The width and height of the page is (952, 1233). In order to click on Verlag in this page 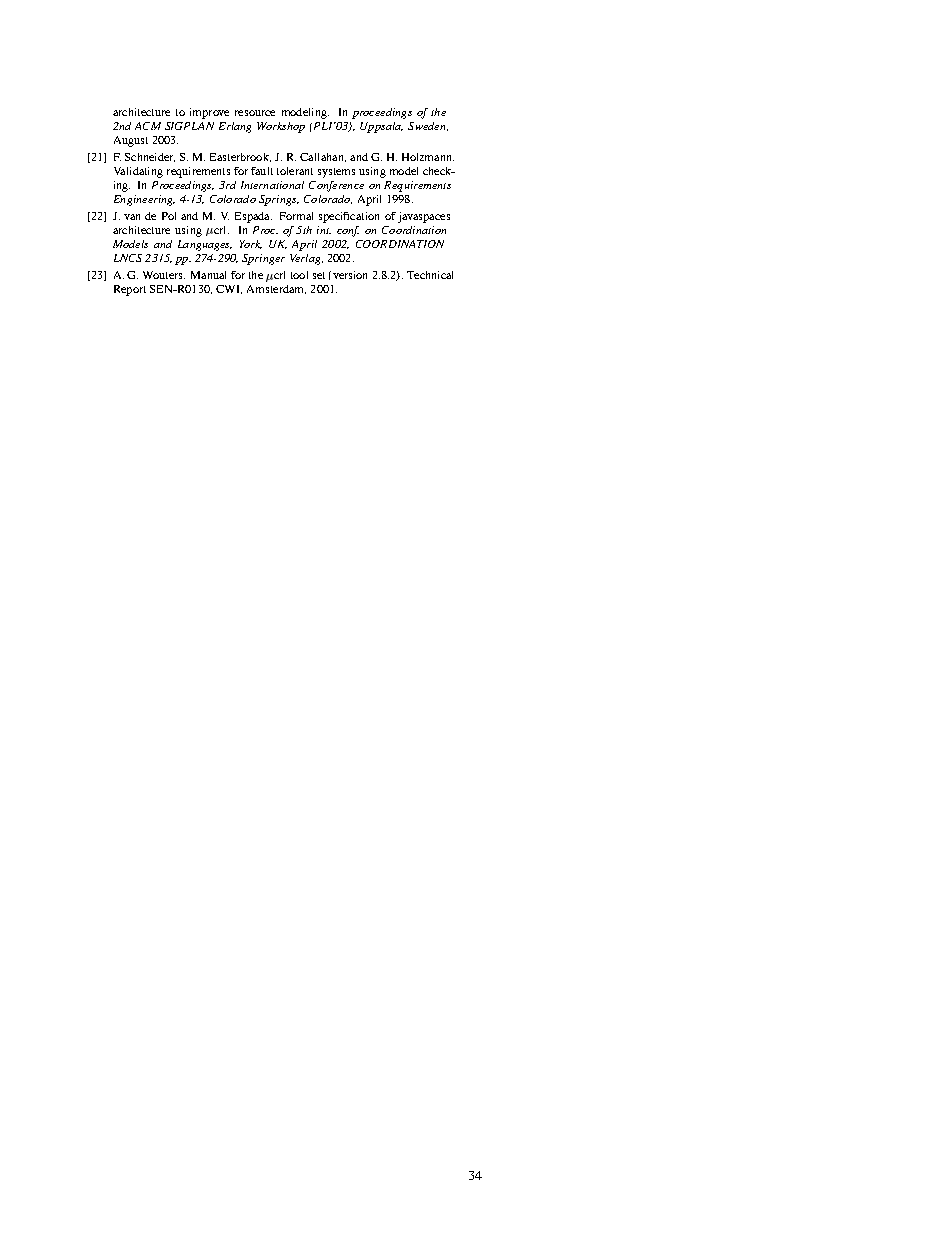, I will do `click(306, 259)`.
